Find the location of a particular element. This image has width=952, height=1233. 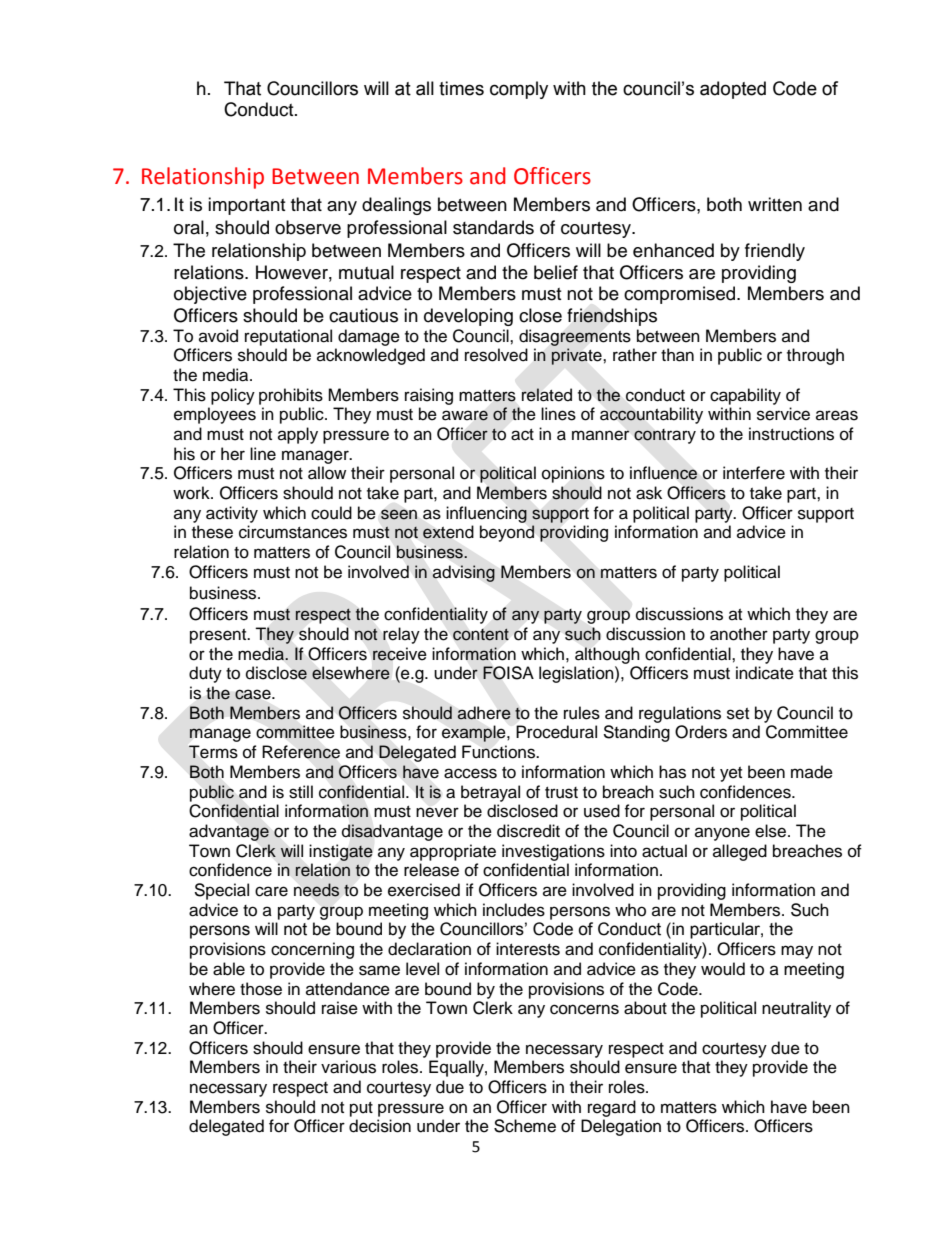

content is located at coordinates (481, 635).
